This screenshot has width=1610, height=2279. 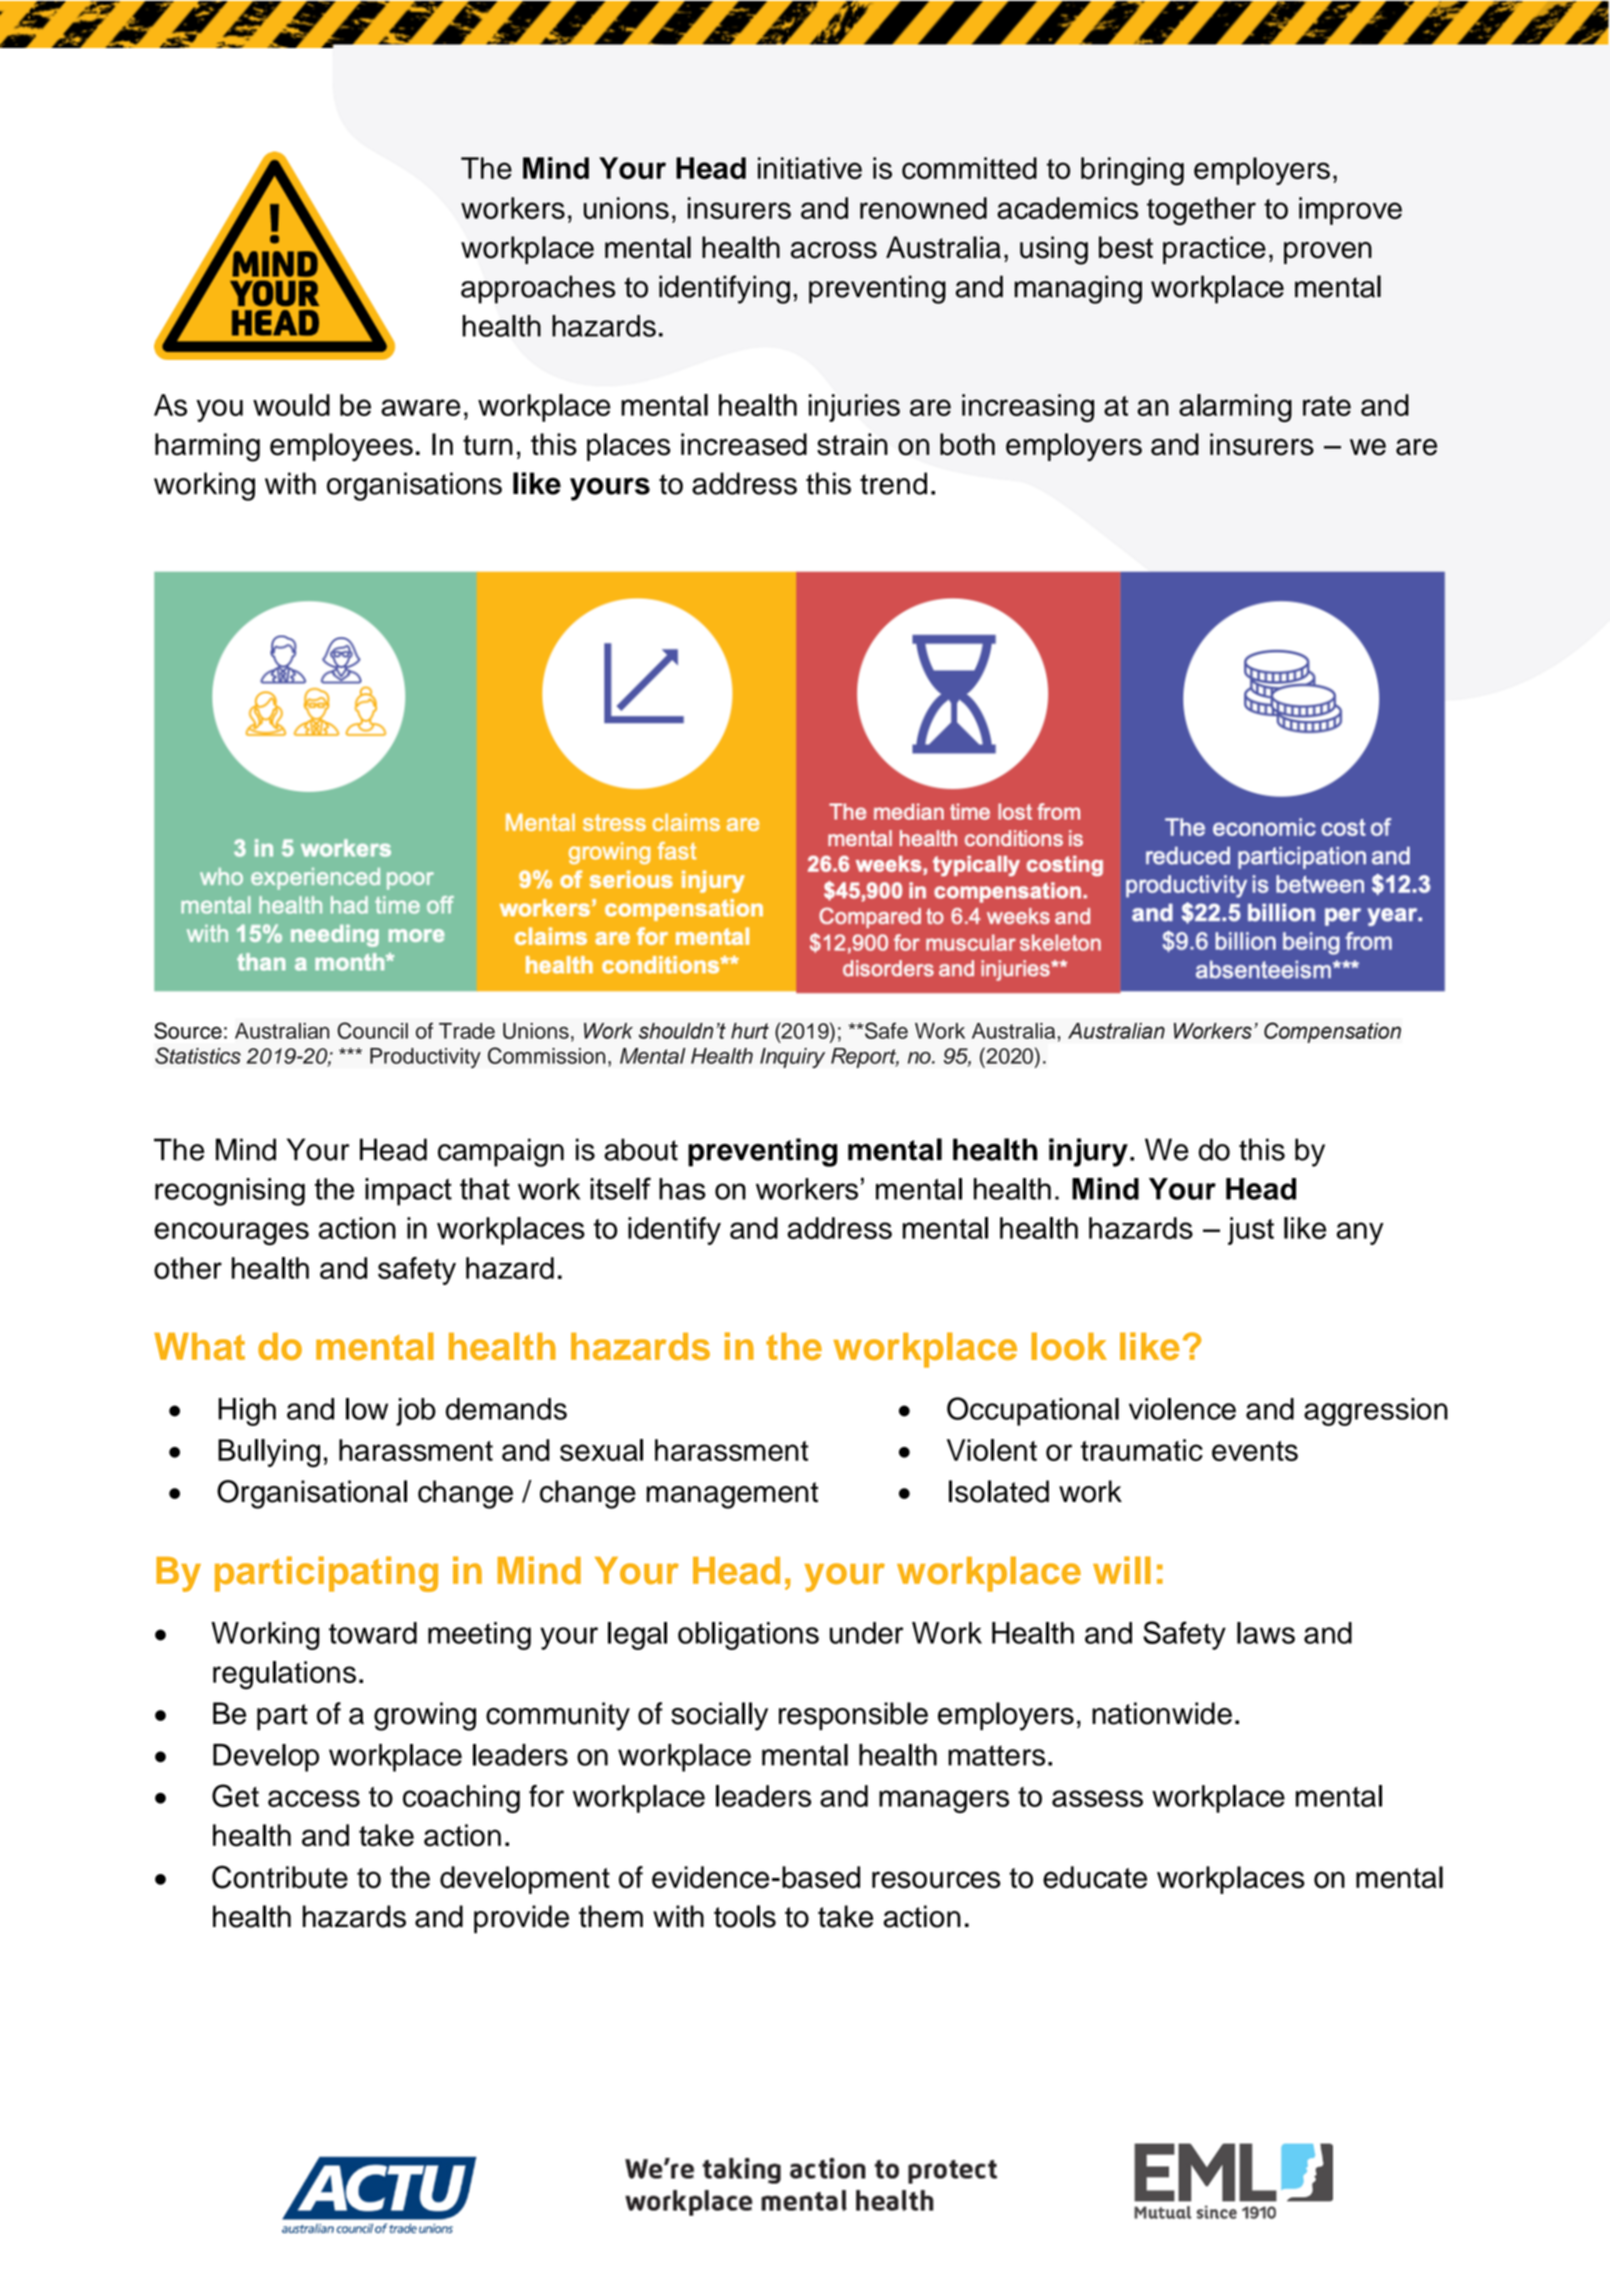 I want to click on organisations, so click(x=414, y=486).
